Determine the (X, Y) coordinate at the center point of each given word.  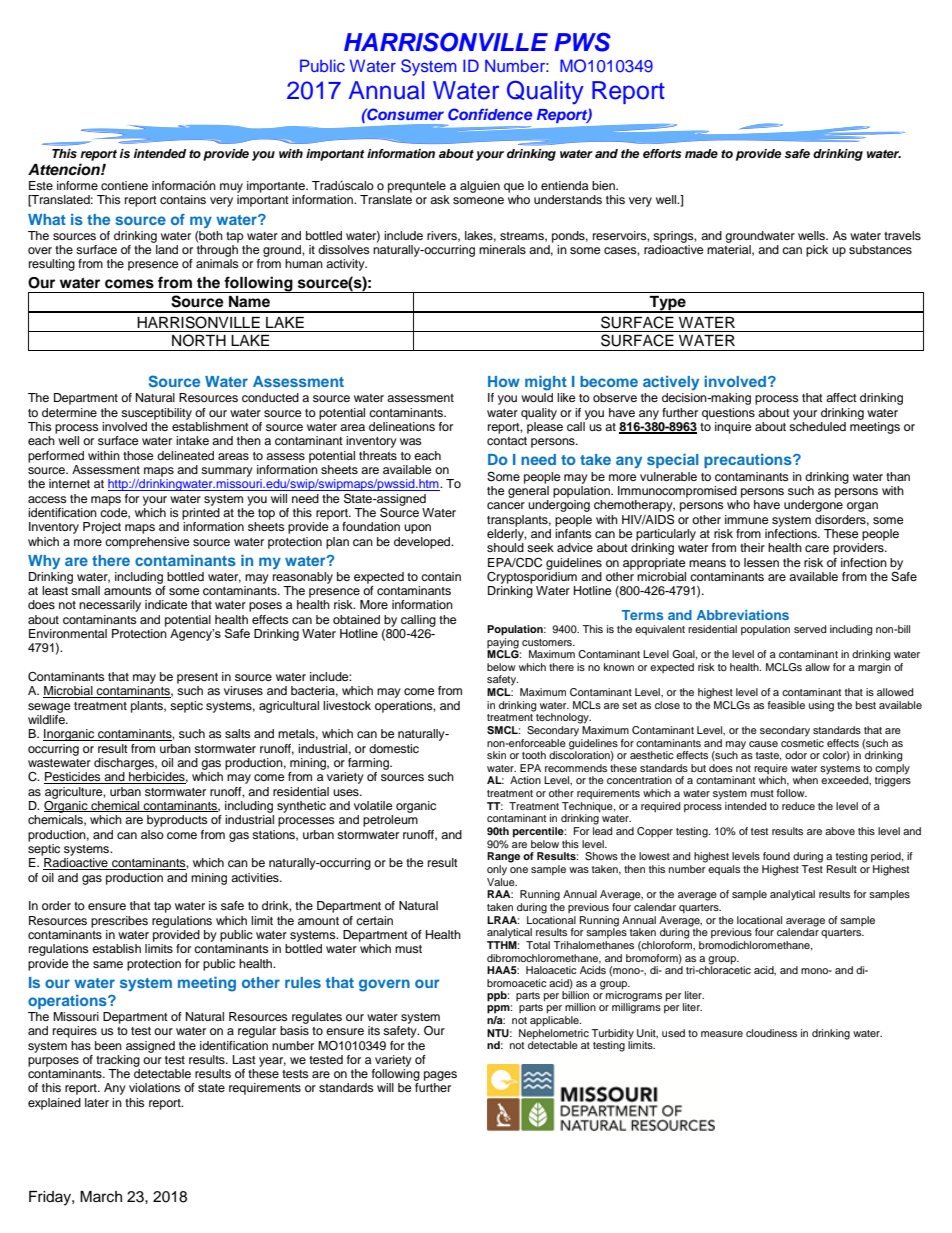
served (810, 629)
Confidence (490, 114)
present (197, 678)
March (101, 1197)
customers (548, 642)
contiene (124, 185)
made (701, 153)
